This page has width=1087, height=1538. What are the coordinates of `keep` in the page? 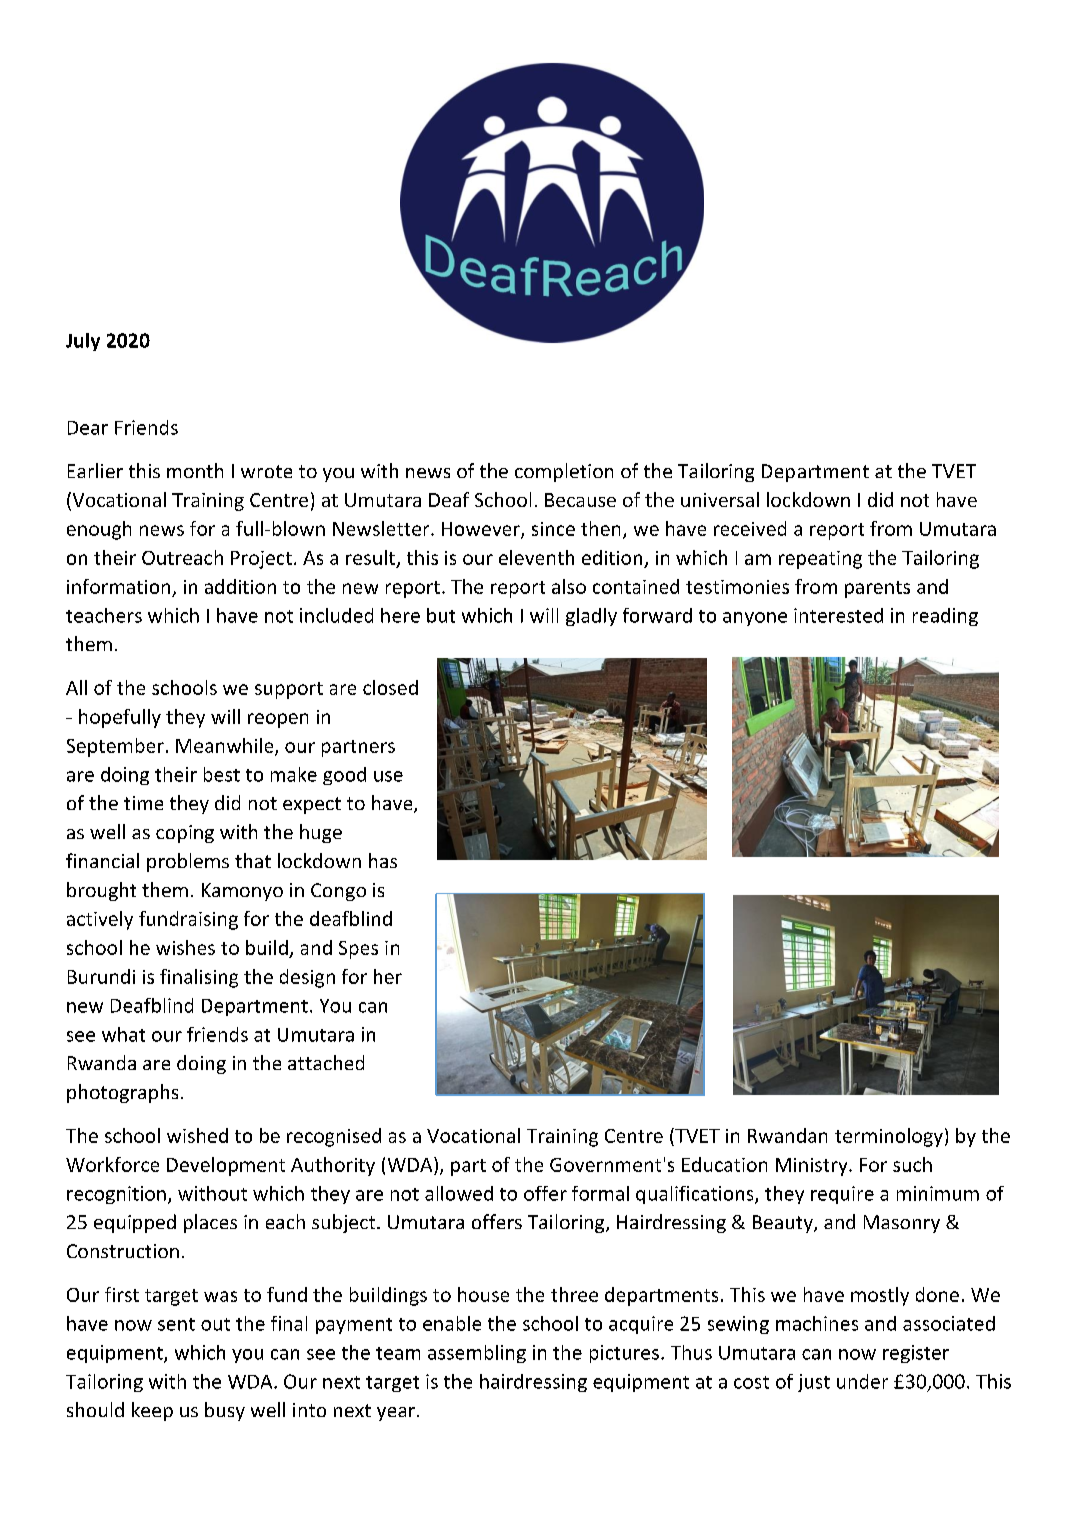 It's located at (152, 1411).
